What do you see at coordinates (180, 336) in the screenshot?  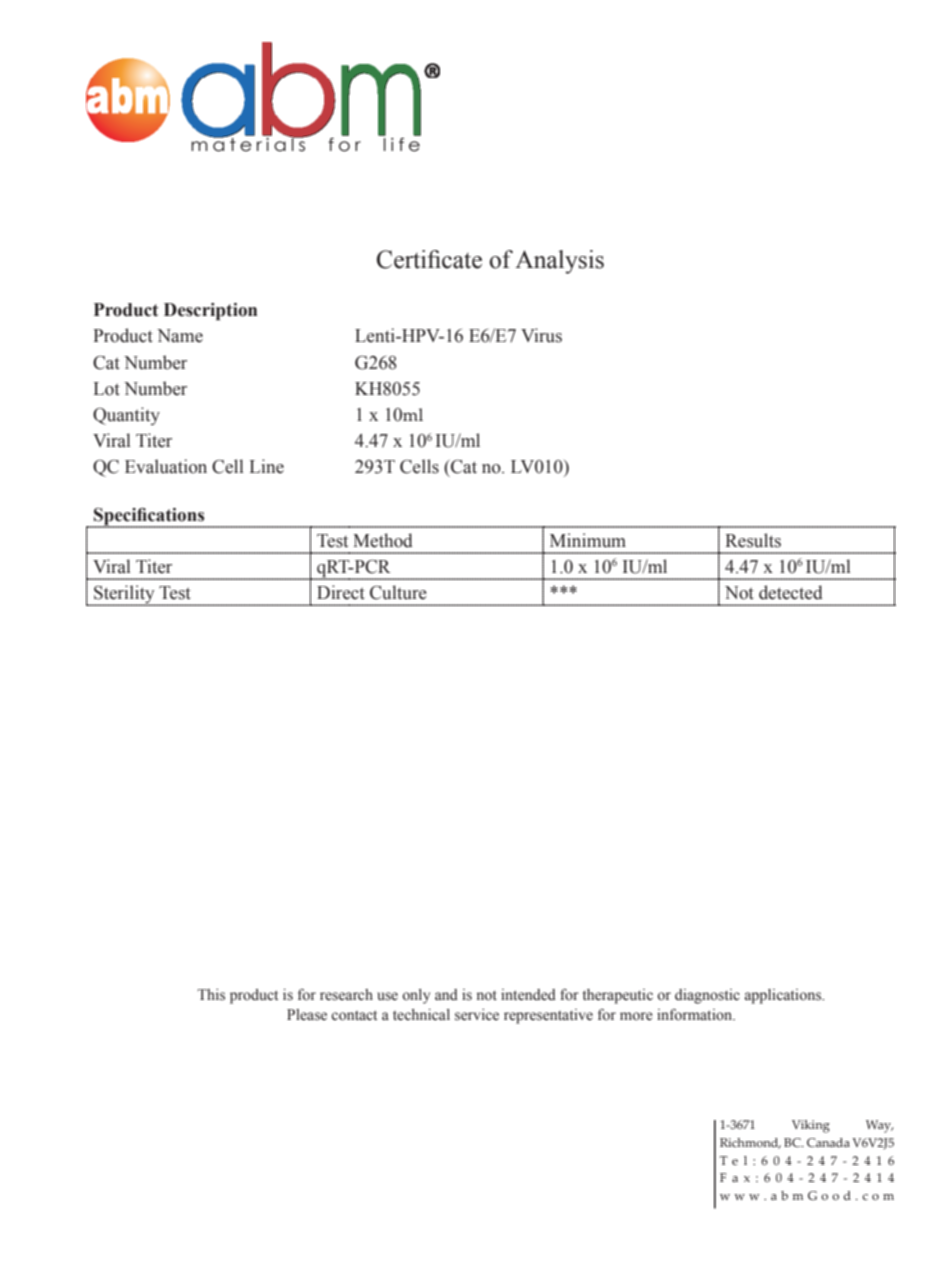 I see `Name` at bounding box center [180, 336].
